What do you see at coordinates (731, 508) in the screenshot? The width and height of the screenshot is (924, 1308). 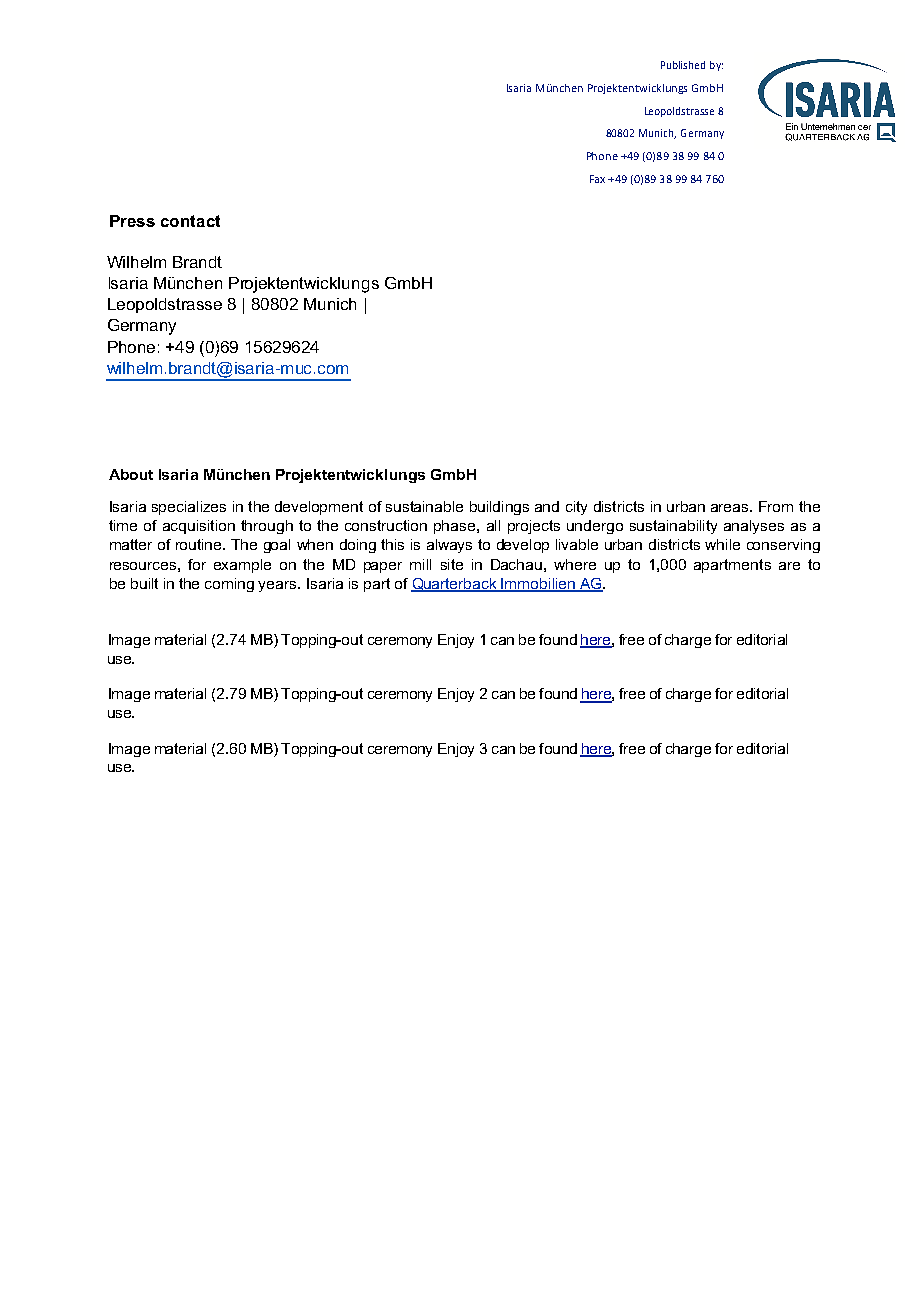 I see `areas` at bounding box center [731, 508].
